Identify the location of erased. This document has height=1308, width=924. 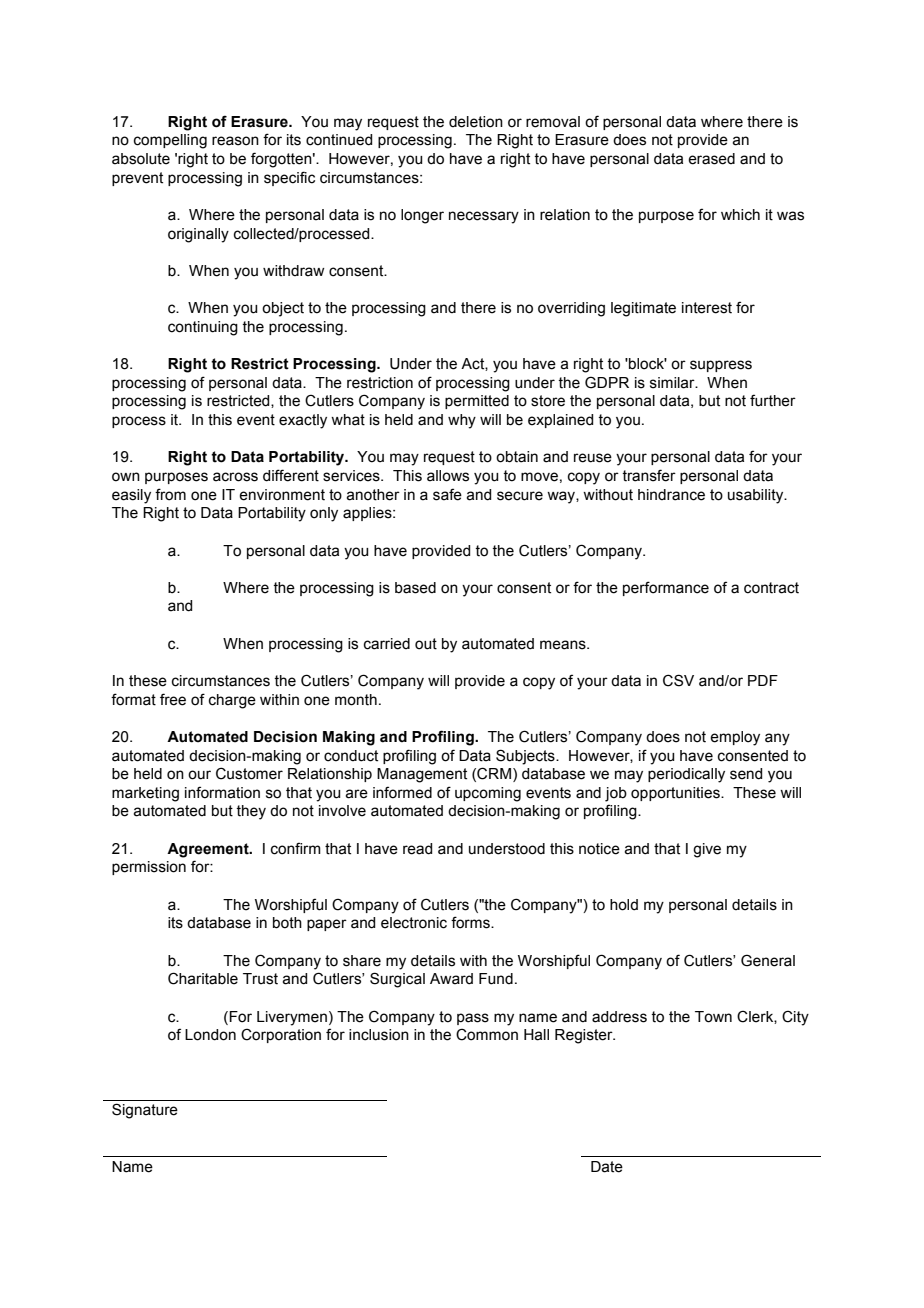
(711, 159).
